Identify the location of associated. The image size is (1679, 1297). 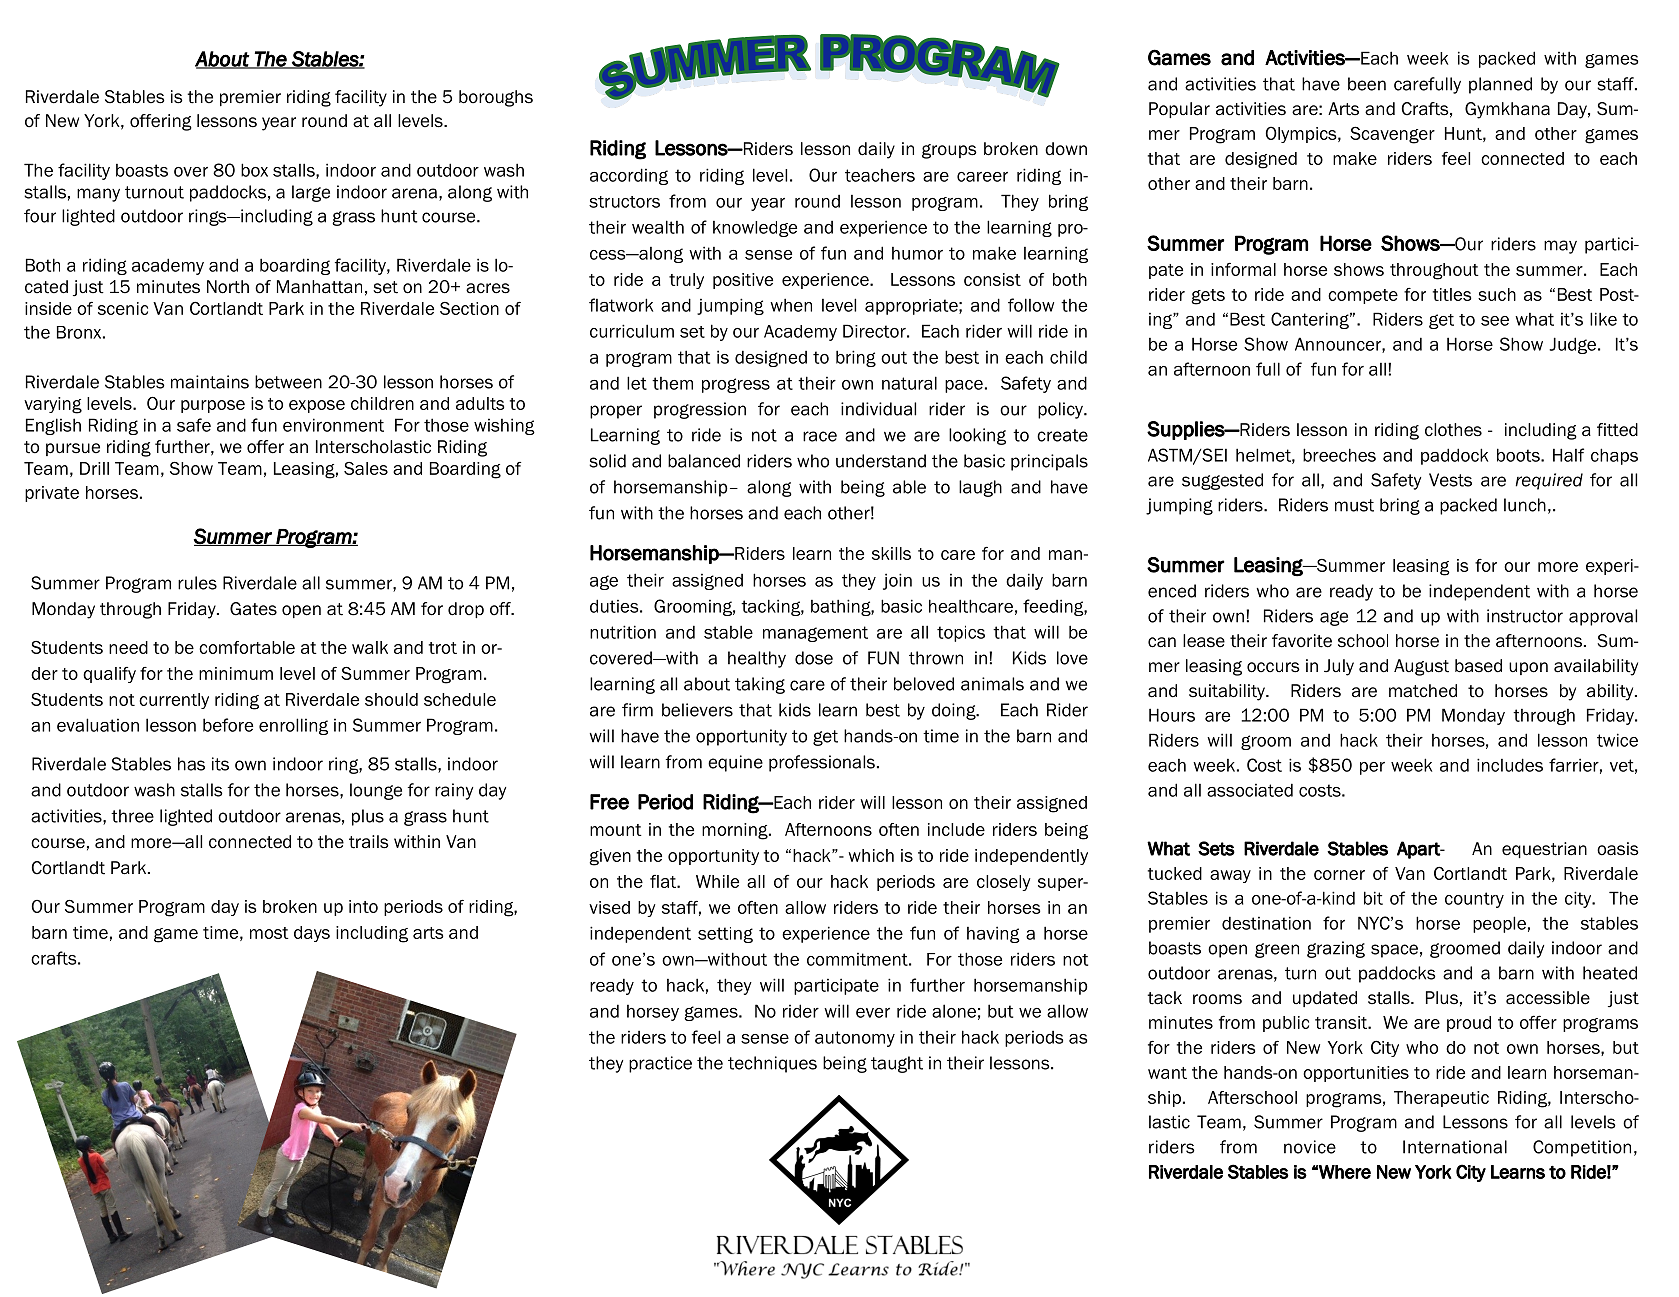
(1250, 790).
